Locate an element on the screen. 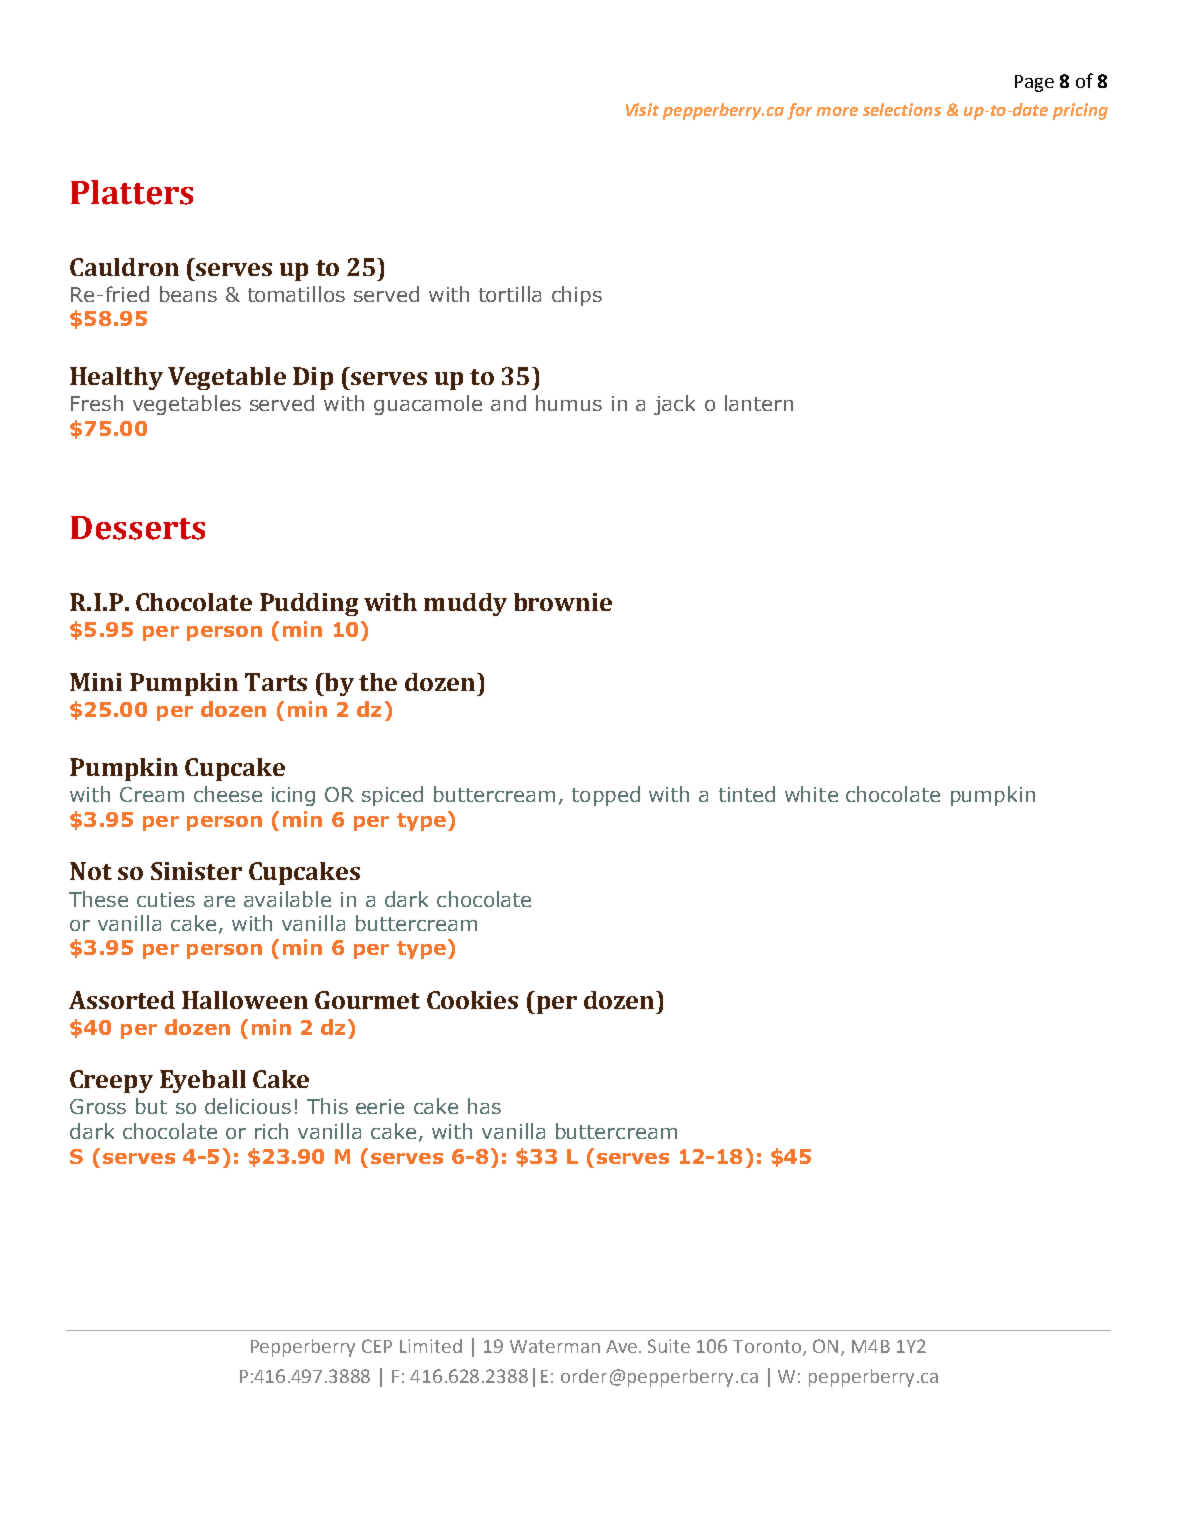 This screenshot has height=1523, width=1177. Platters is located at coordinates (132, 192).
